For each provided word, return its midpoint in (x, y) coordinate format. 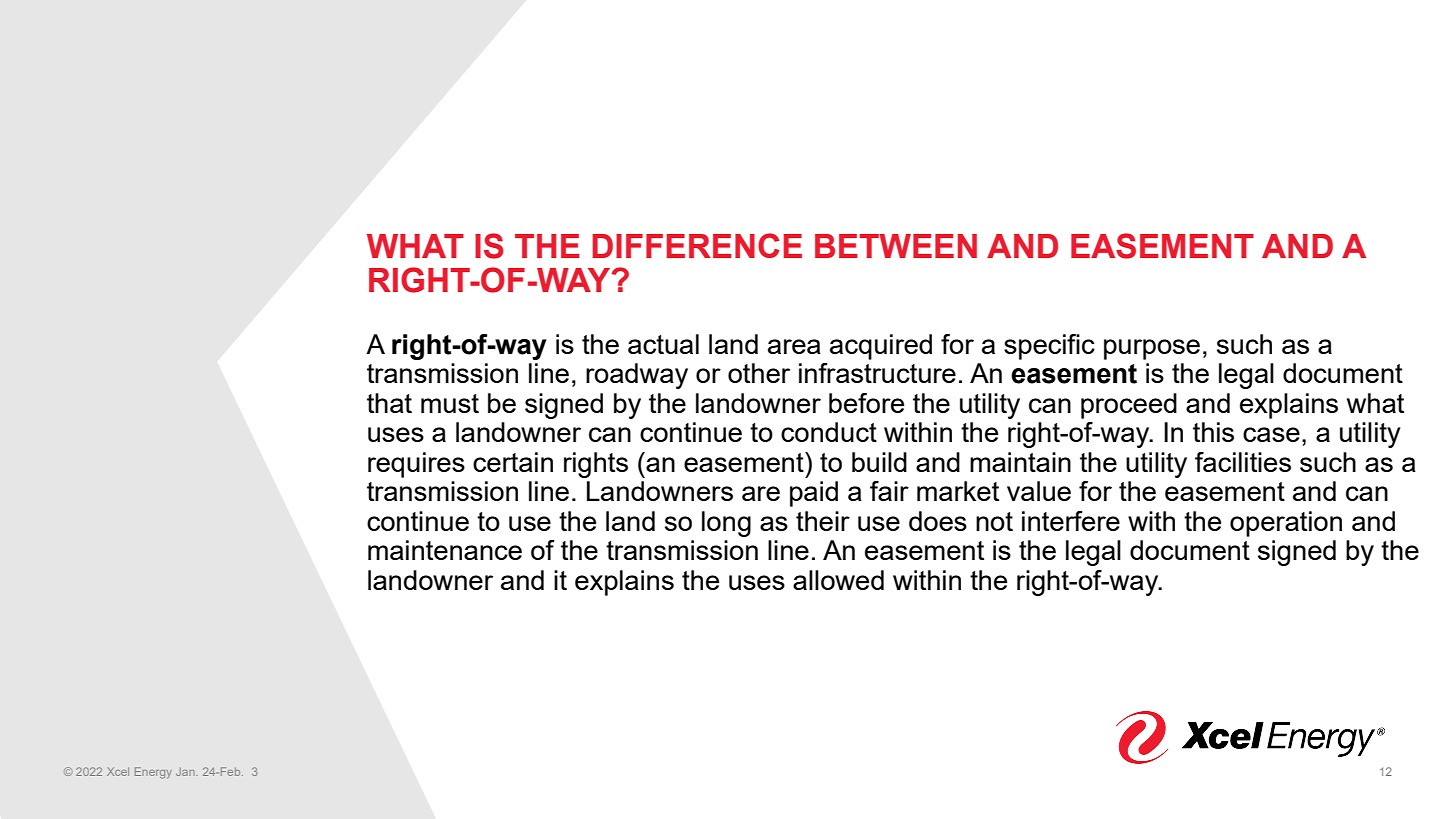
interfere (1071, 521)
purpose (1152, 349)
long (726, 524)
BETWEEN (896, 246)
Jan (186, 771)
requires (416, 465)
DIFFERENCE (697, 245)
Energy (153, 773)
